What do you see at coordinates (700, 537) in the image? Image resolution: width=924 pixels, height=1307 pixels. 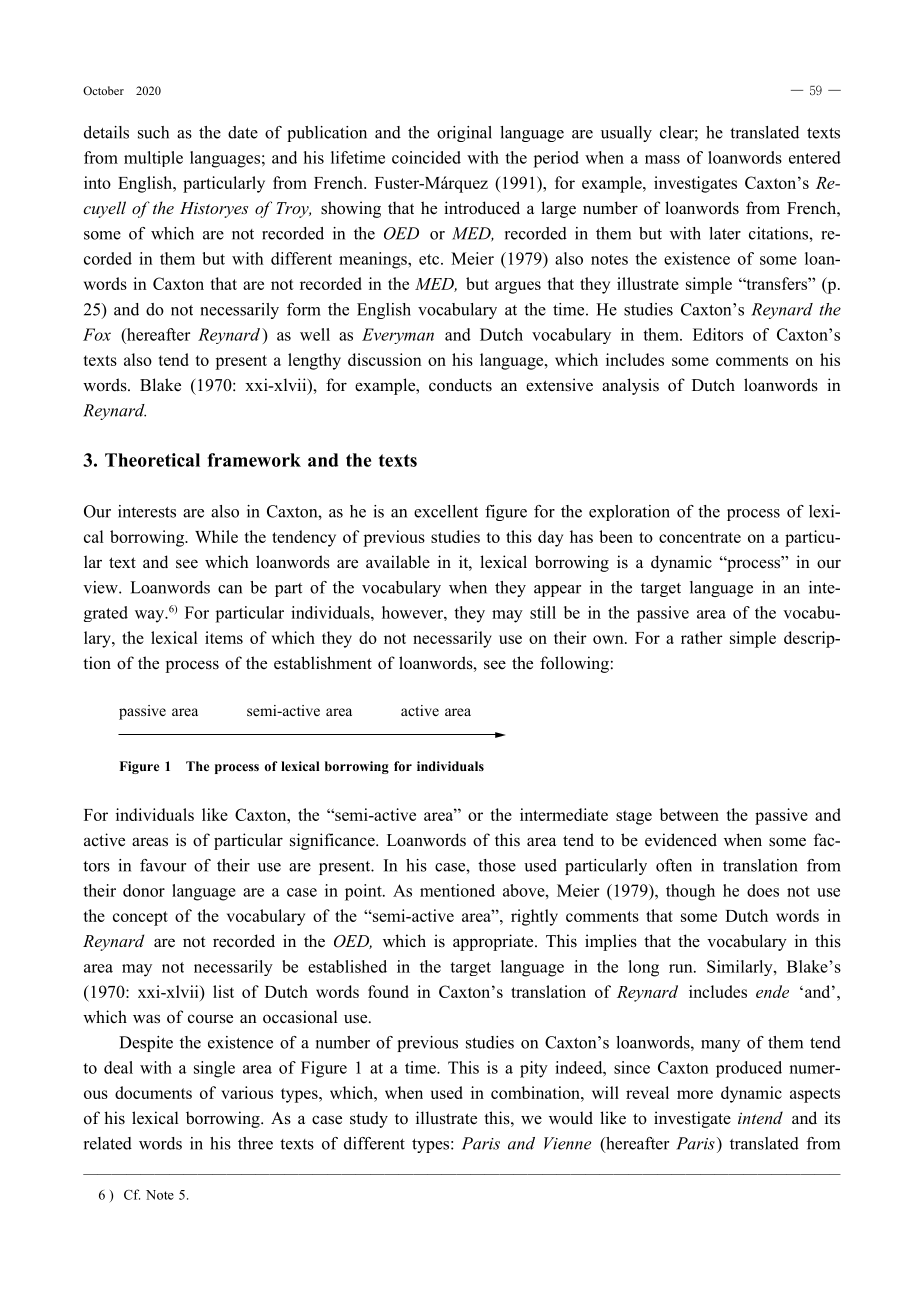 I see `concentrate` at bounding box center [700, 537].
